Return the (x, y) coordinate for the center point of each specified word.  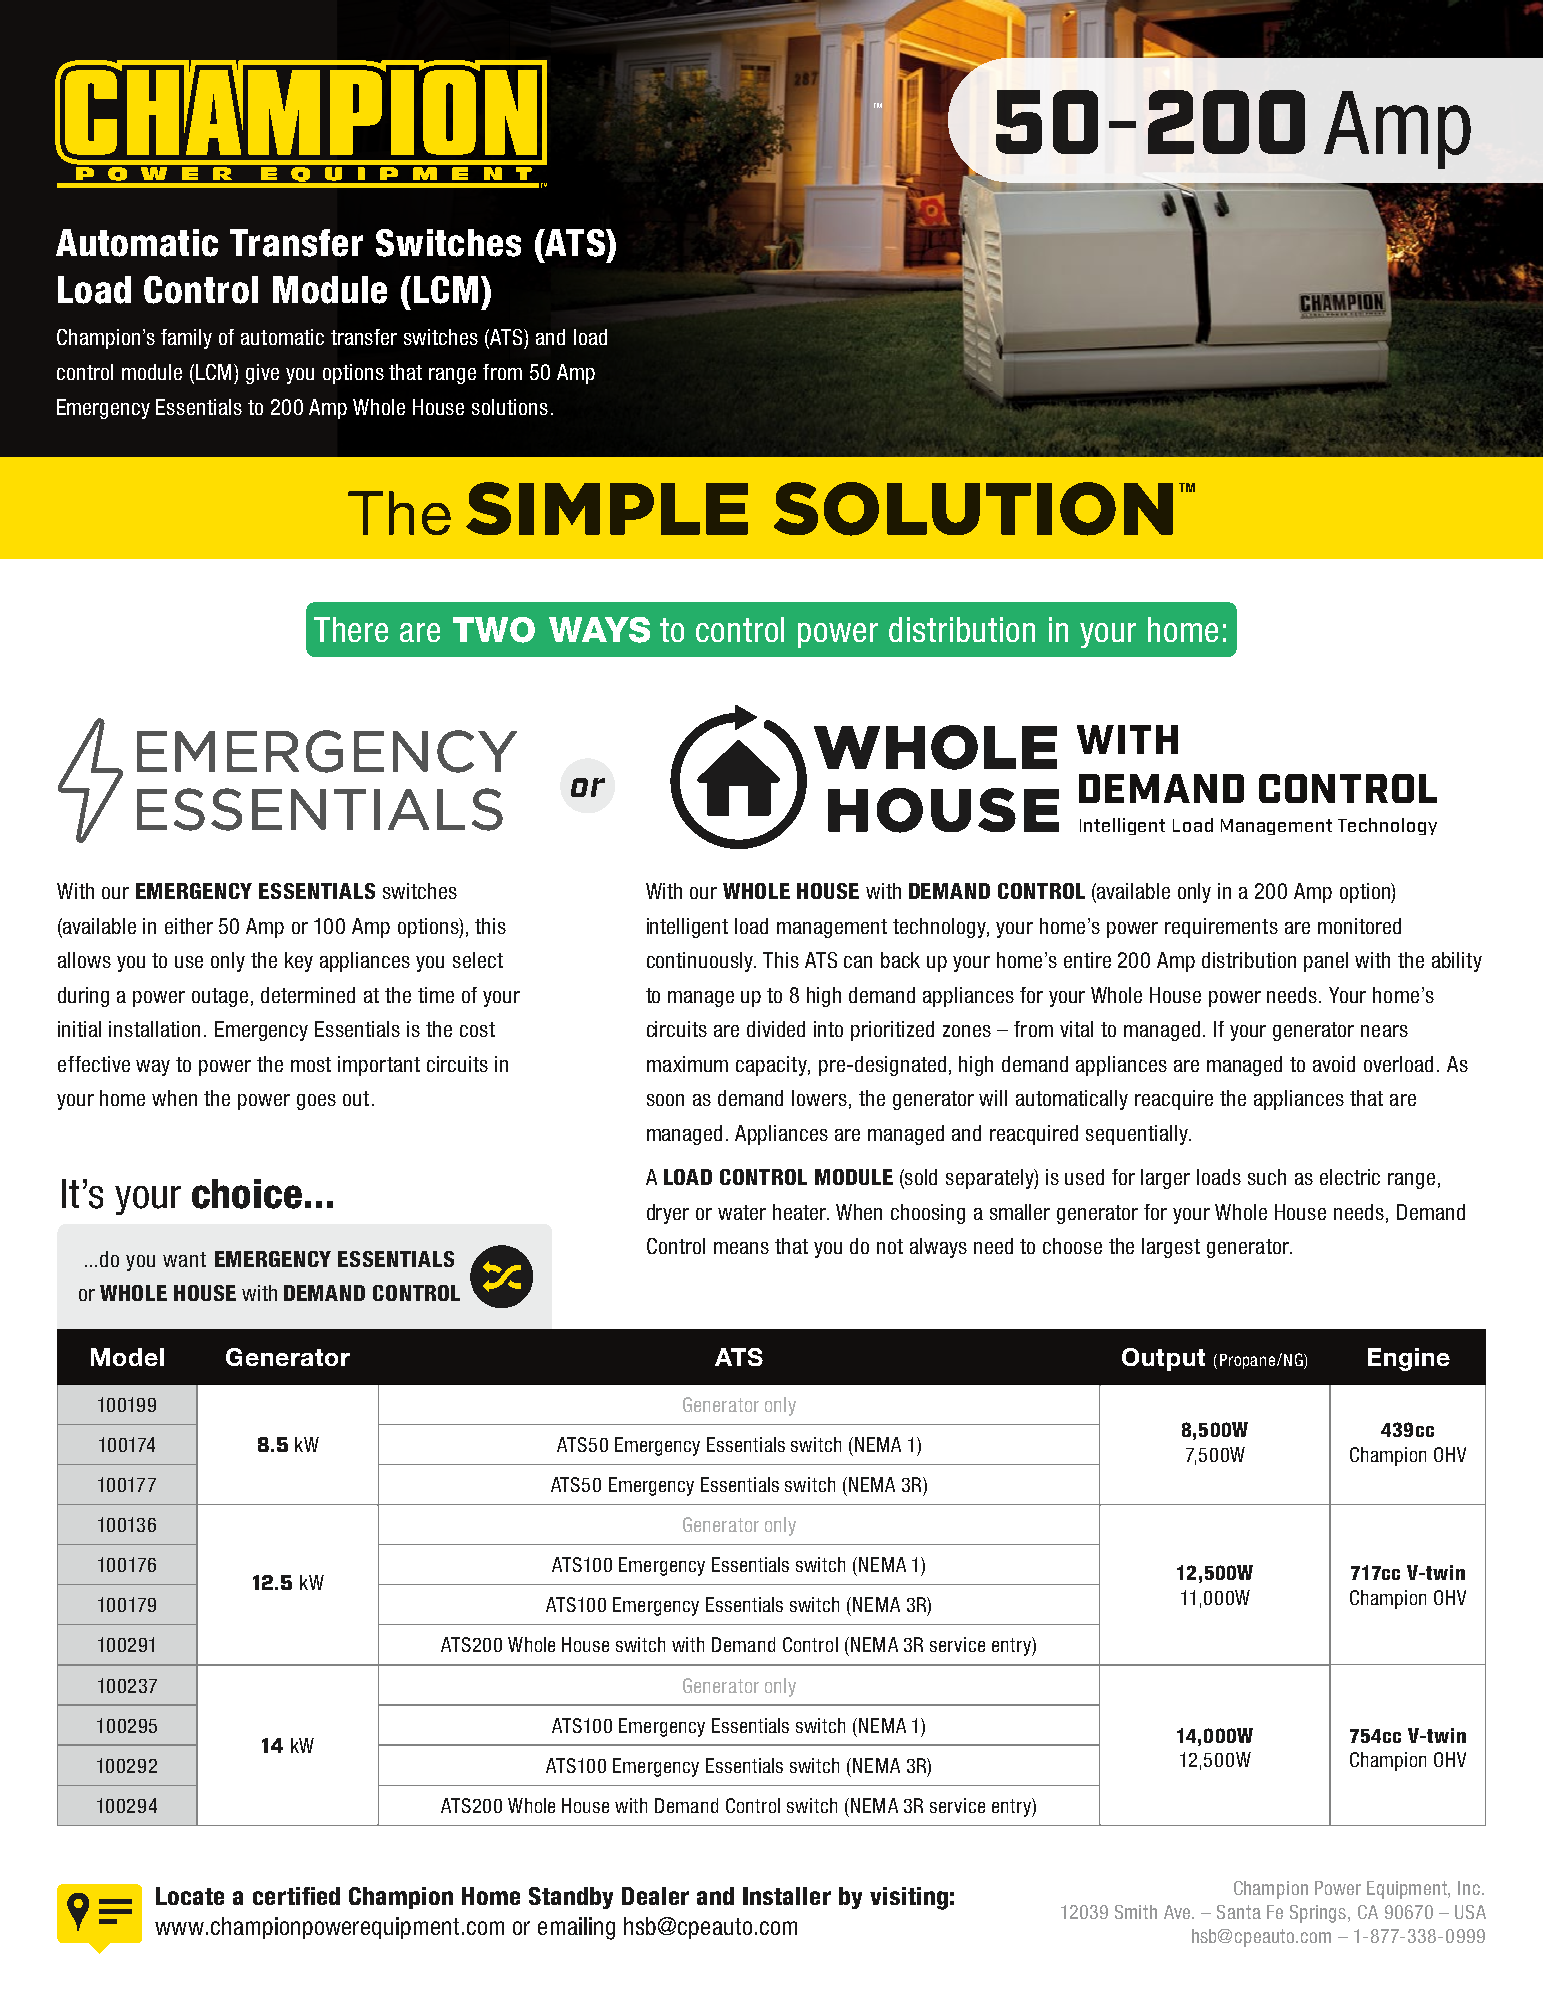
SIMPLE (607, 508)
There (351, 629)
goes (316, 1102)
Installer (787, 1896)
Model (127, 1357)
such (1267, 1177)
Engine (1409, 1359)
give (262, 374)
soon (665, 1100)
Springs (1319, 1914)
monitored (1359, 926)
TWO (494, 630)
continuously (701, 962)
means (741, 1248)
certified (296, 1896)
